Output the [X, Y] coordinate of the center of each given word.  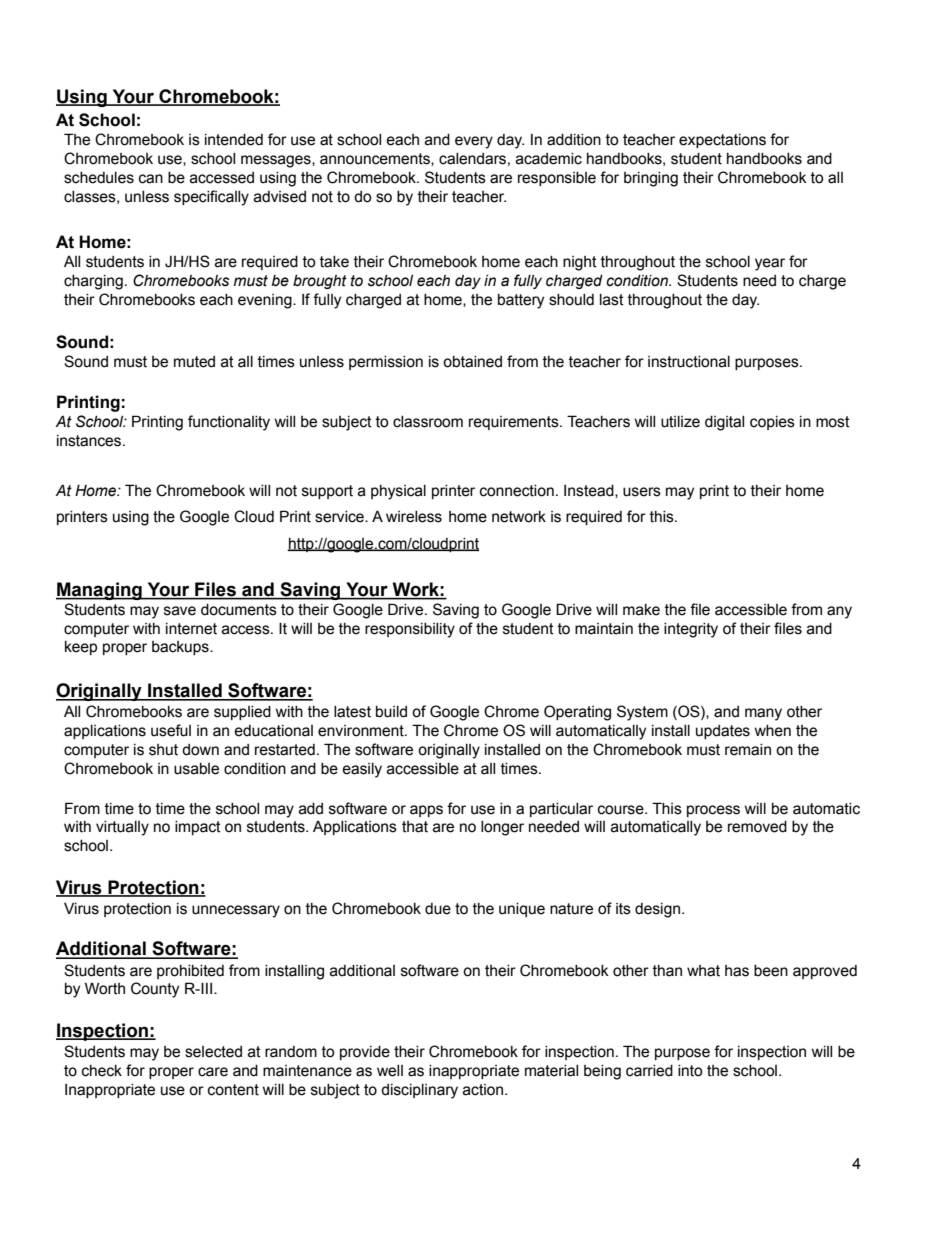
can [151, 179]
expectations [722, 141]
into [690, 1071]
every [474, 142]
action [484, 1090]
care [213, 1072]
